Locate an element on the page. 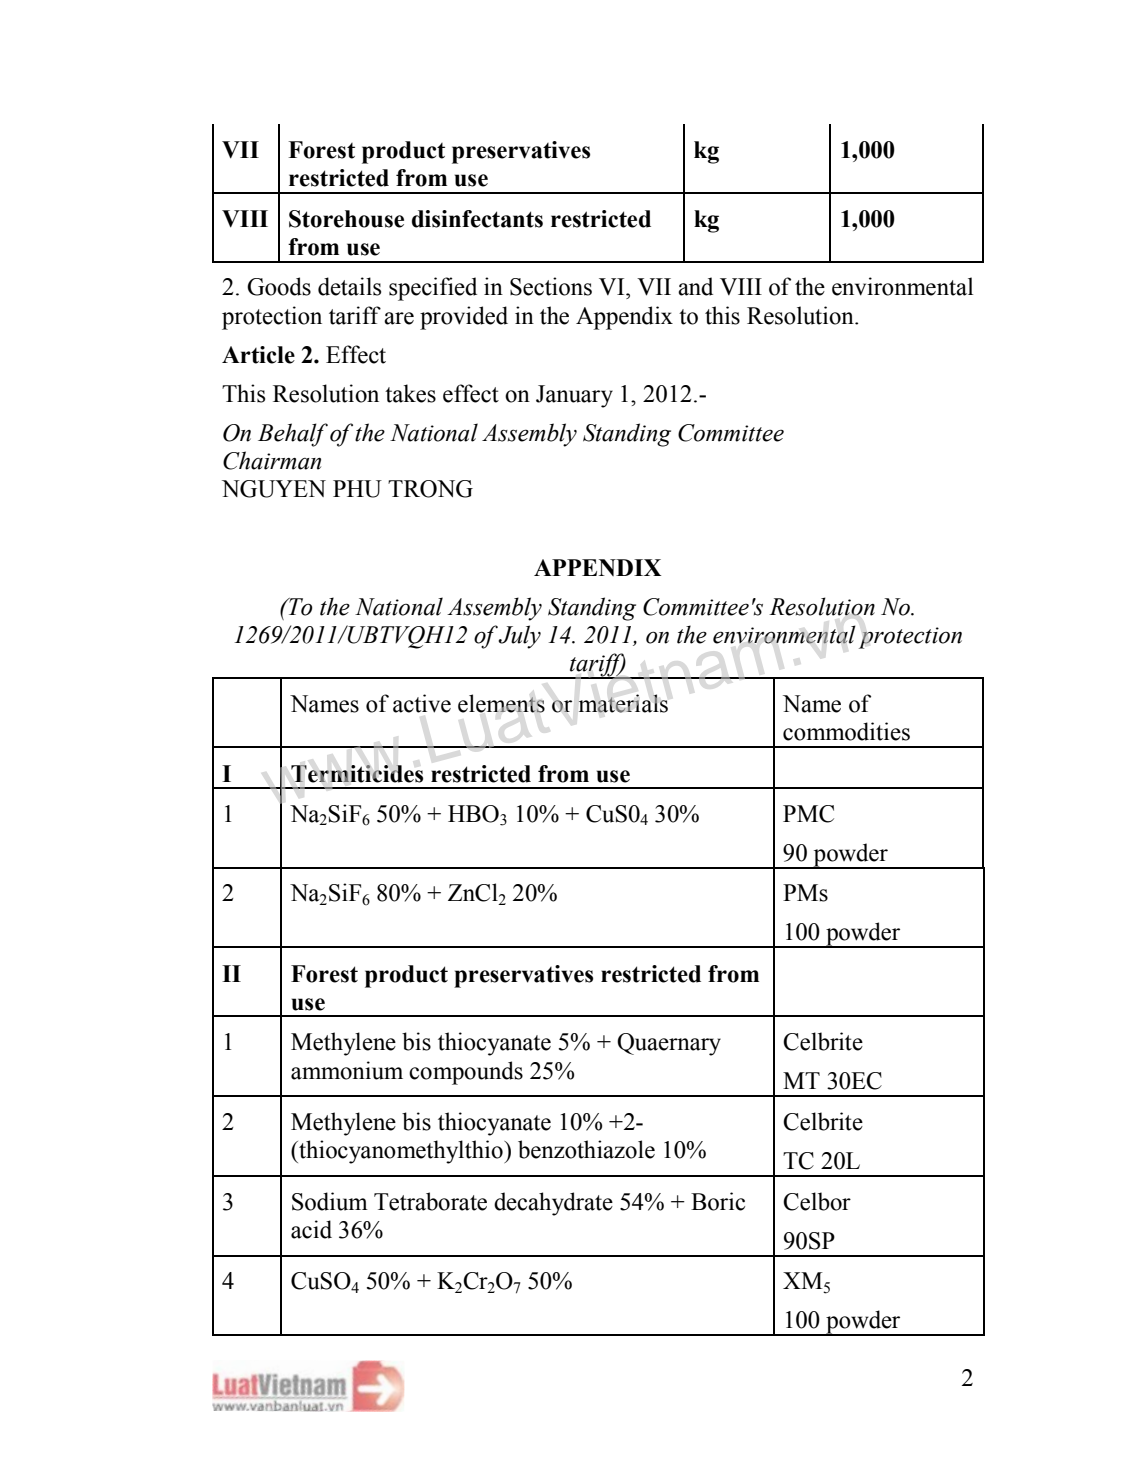  Sections is located at coordinates (551, 286).
